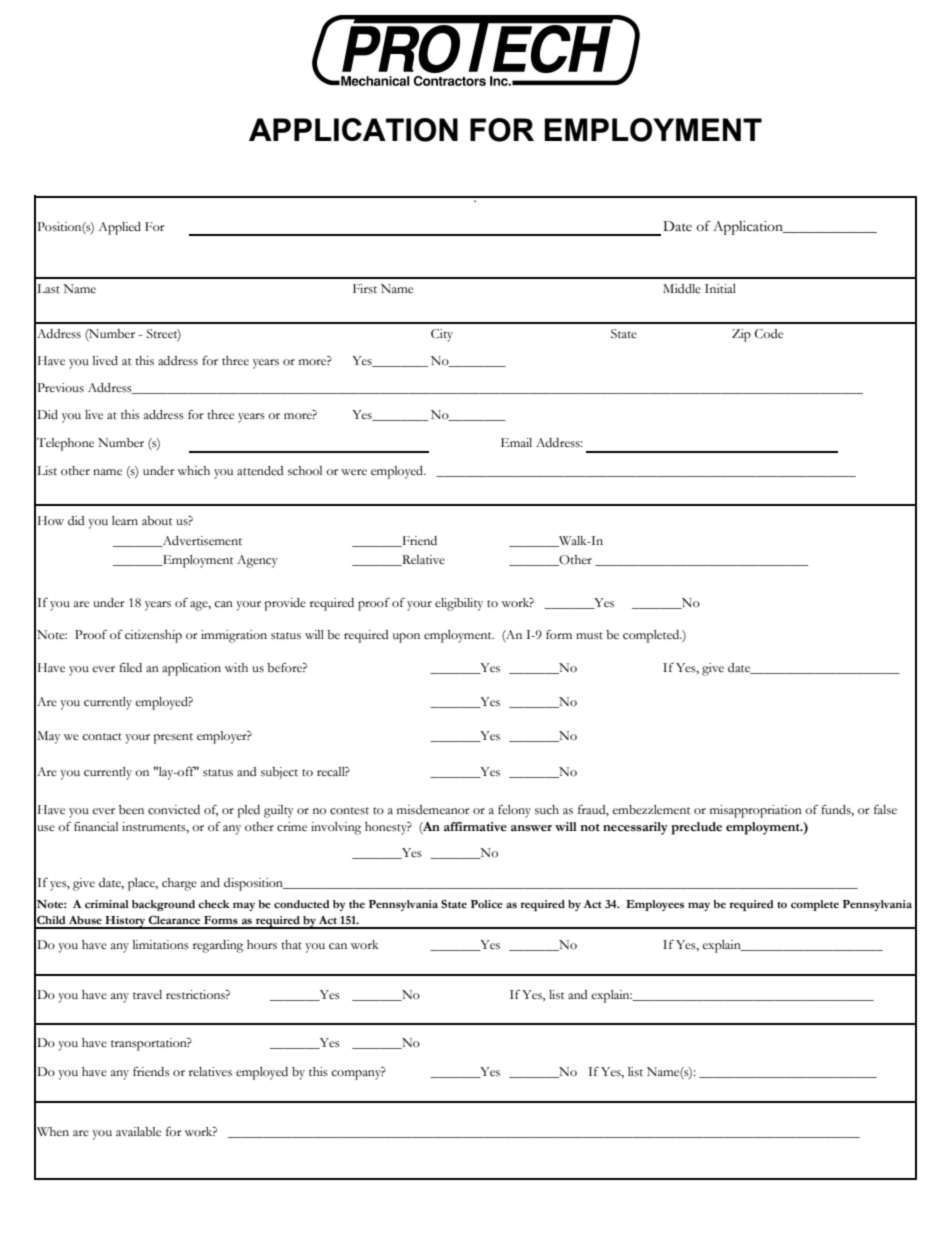  What do you see at coordinates (487, 904) in the image?
I see `Police` at bounding box center [487, 904].
